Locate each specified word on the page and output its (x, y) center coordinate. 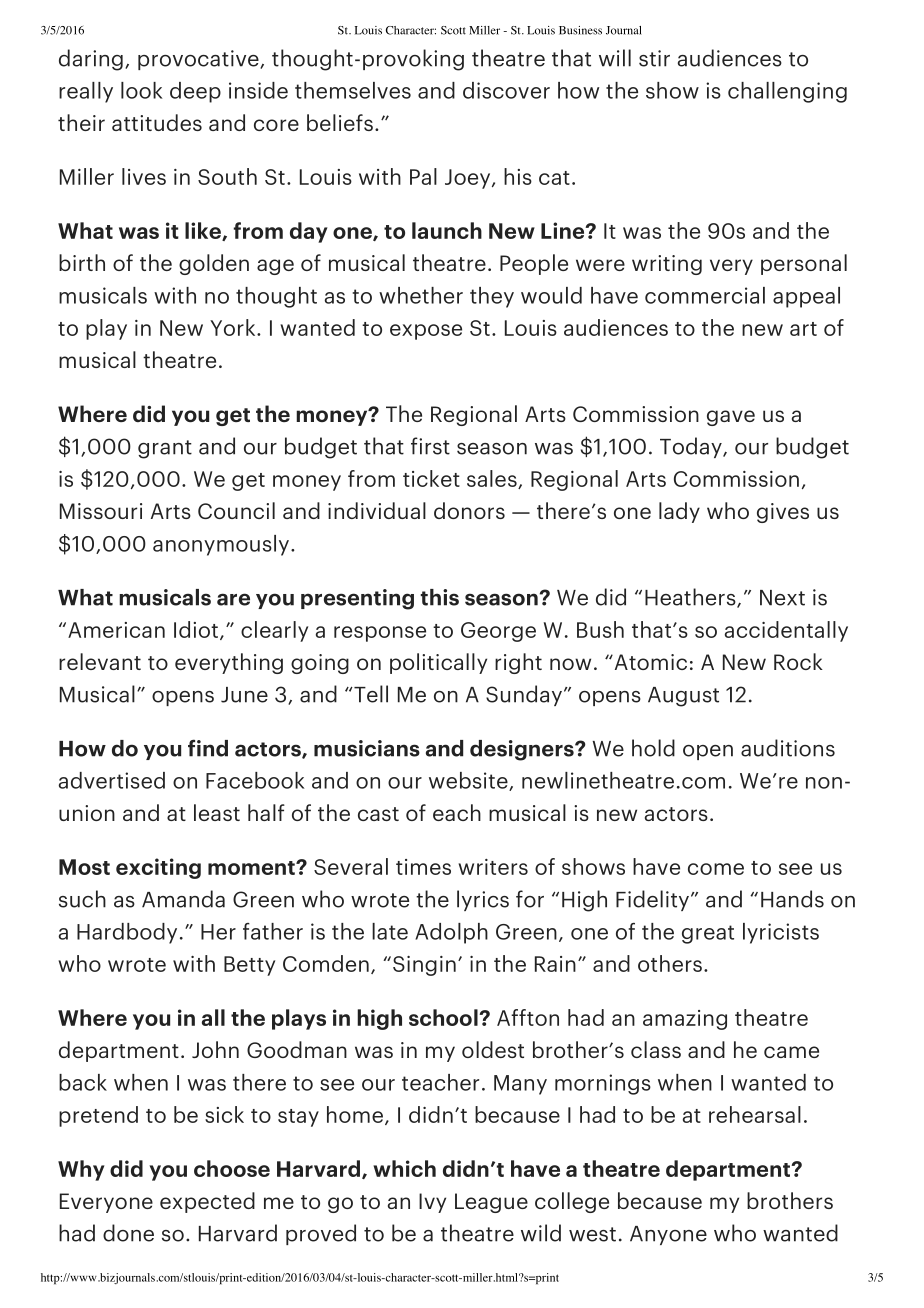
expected (207, 1202)
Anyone (668, 1235)
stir (654, 58)
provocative (199, 60)
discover (506, 90)
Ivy (432, 1203)
